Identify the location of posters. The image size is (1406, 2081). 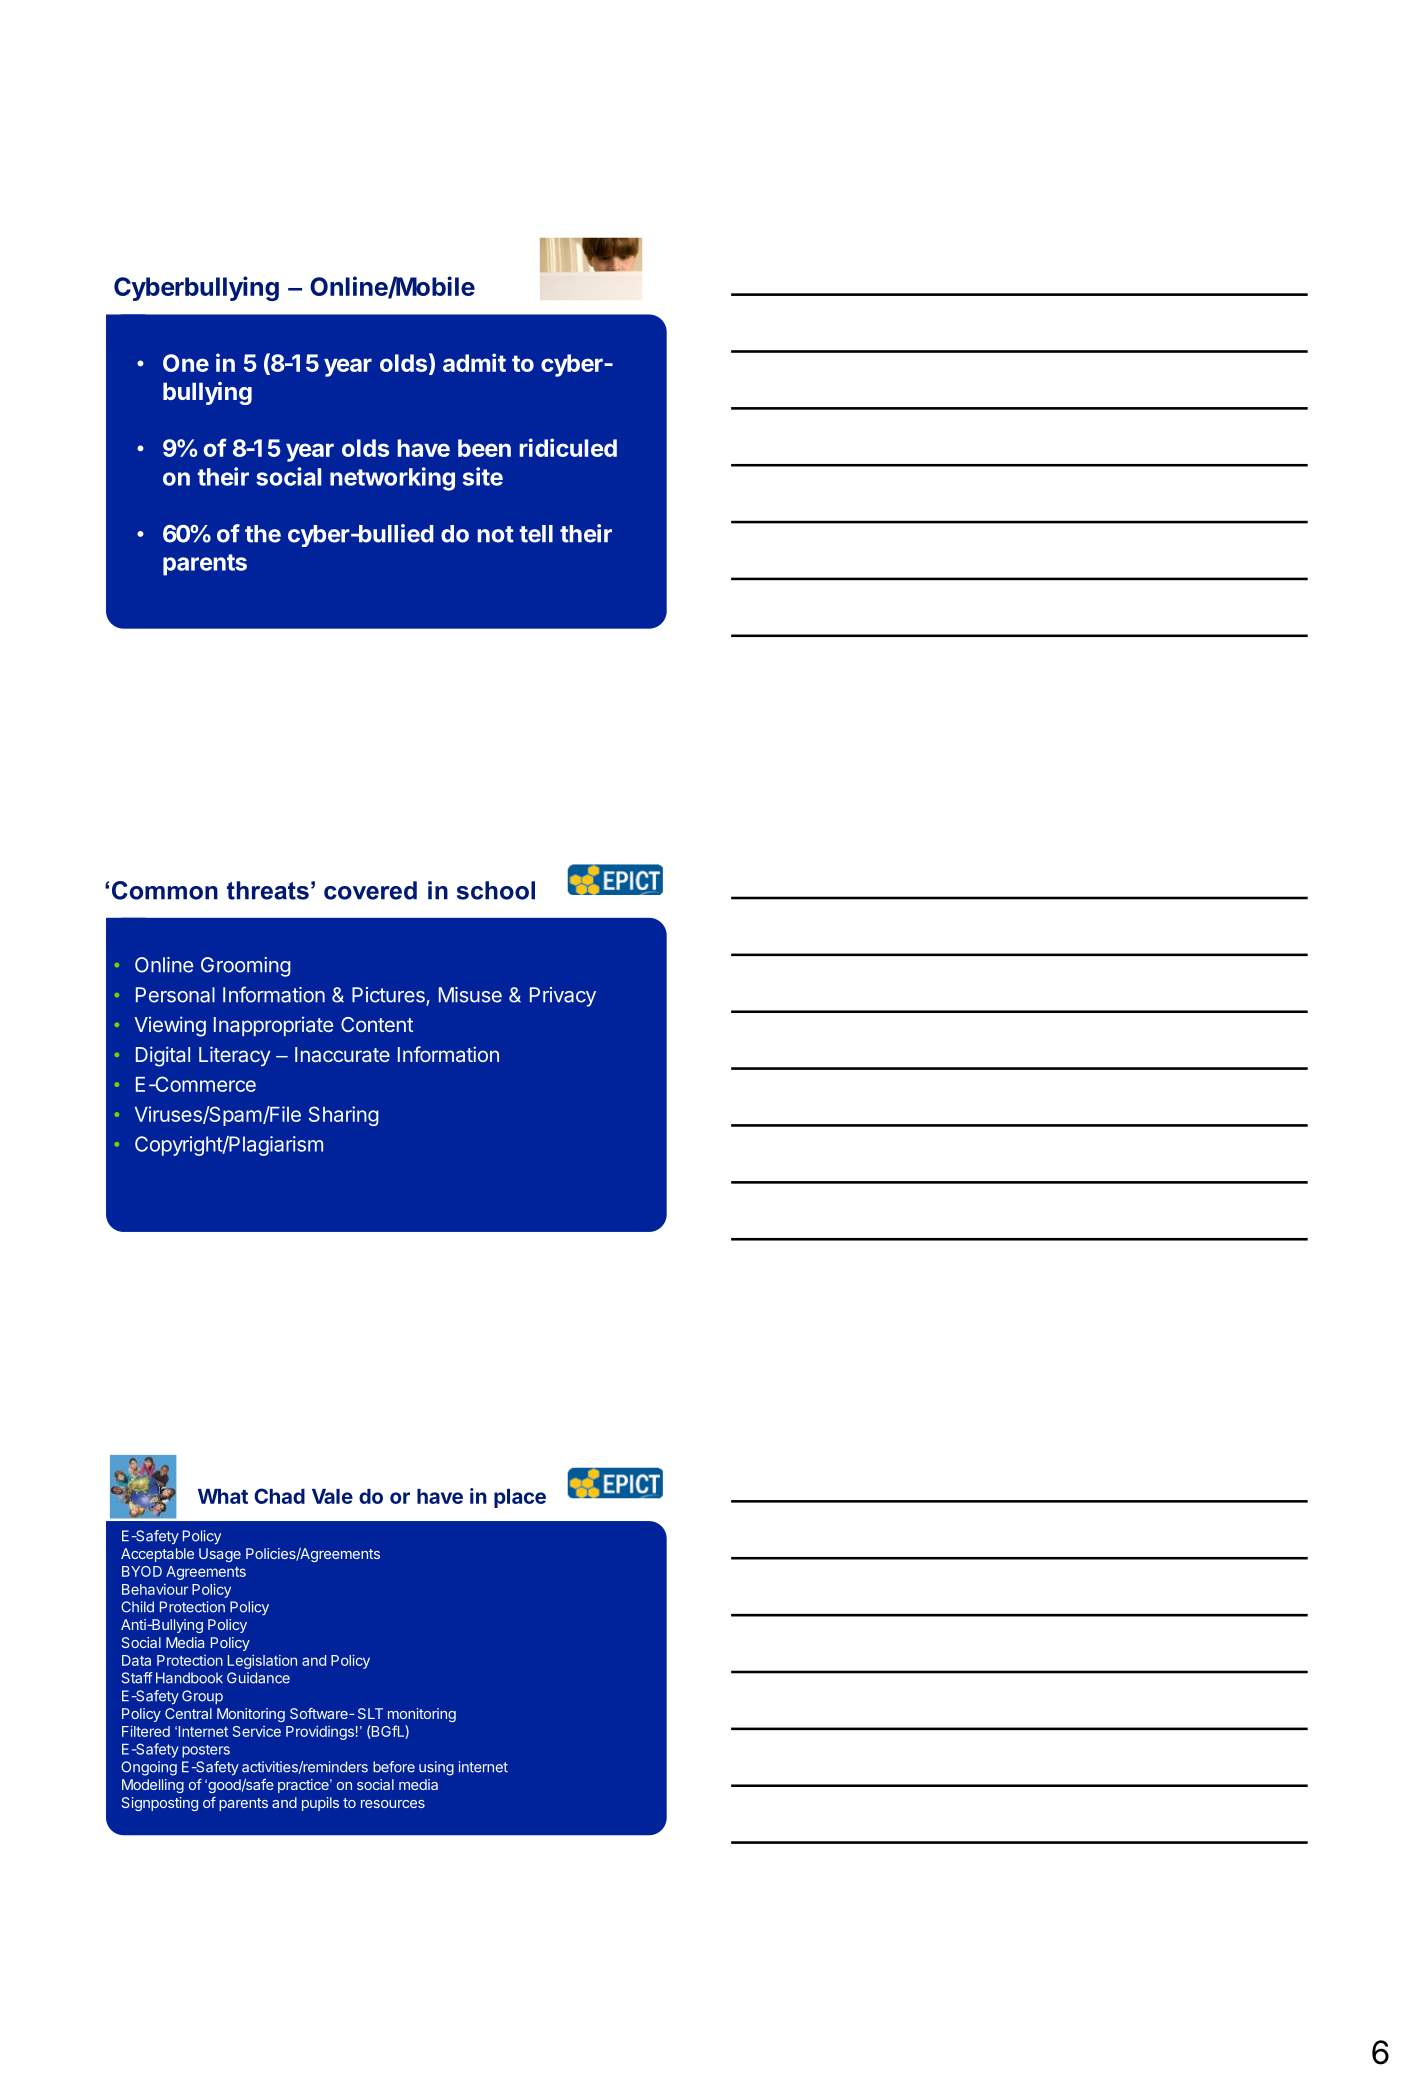
(206, 1751).
